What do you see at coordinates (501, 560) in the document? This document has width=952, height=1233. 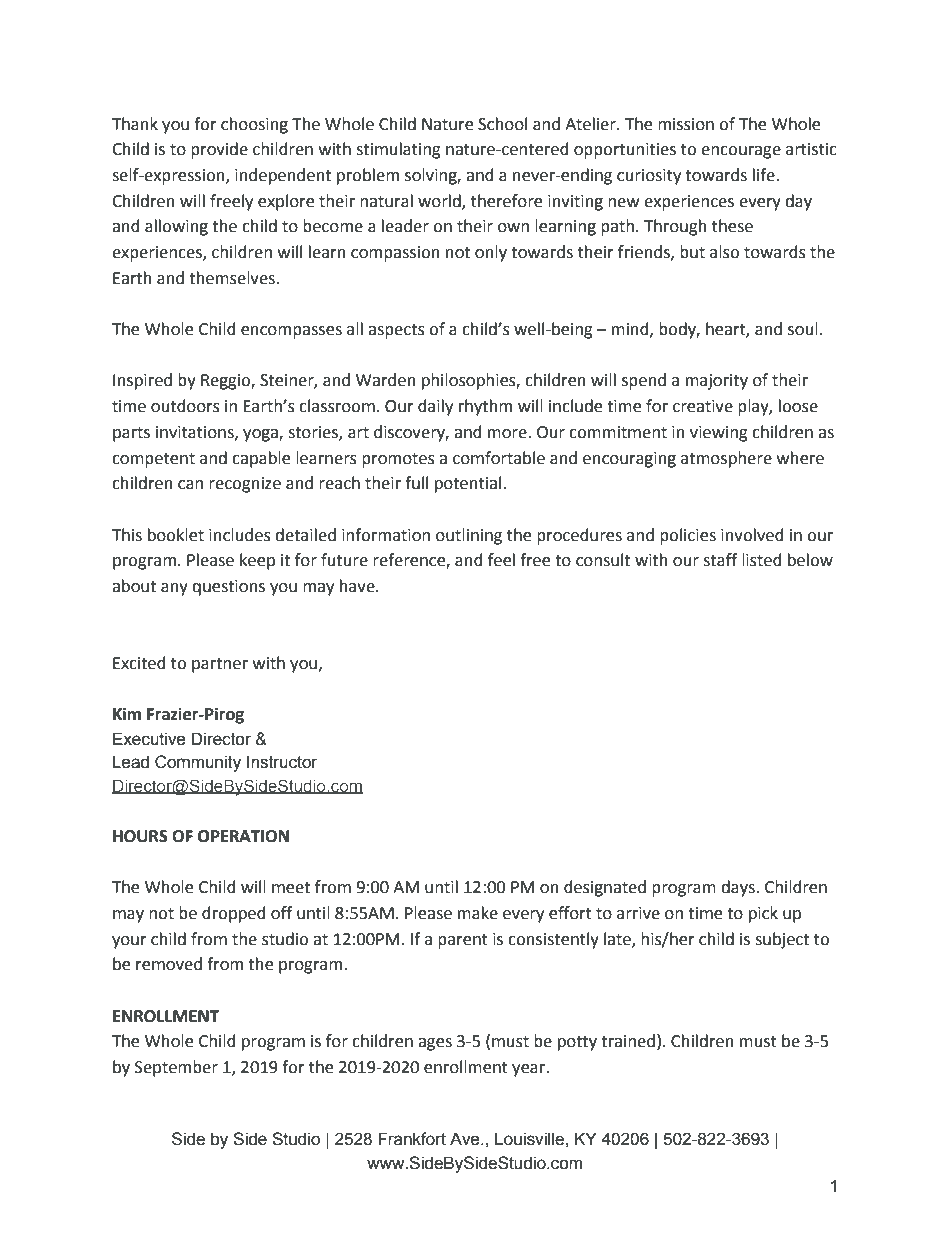 I see `feel` at bounding box center [501, 560].
